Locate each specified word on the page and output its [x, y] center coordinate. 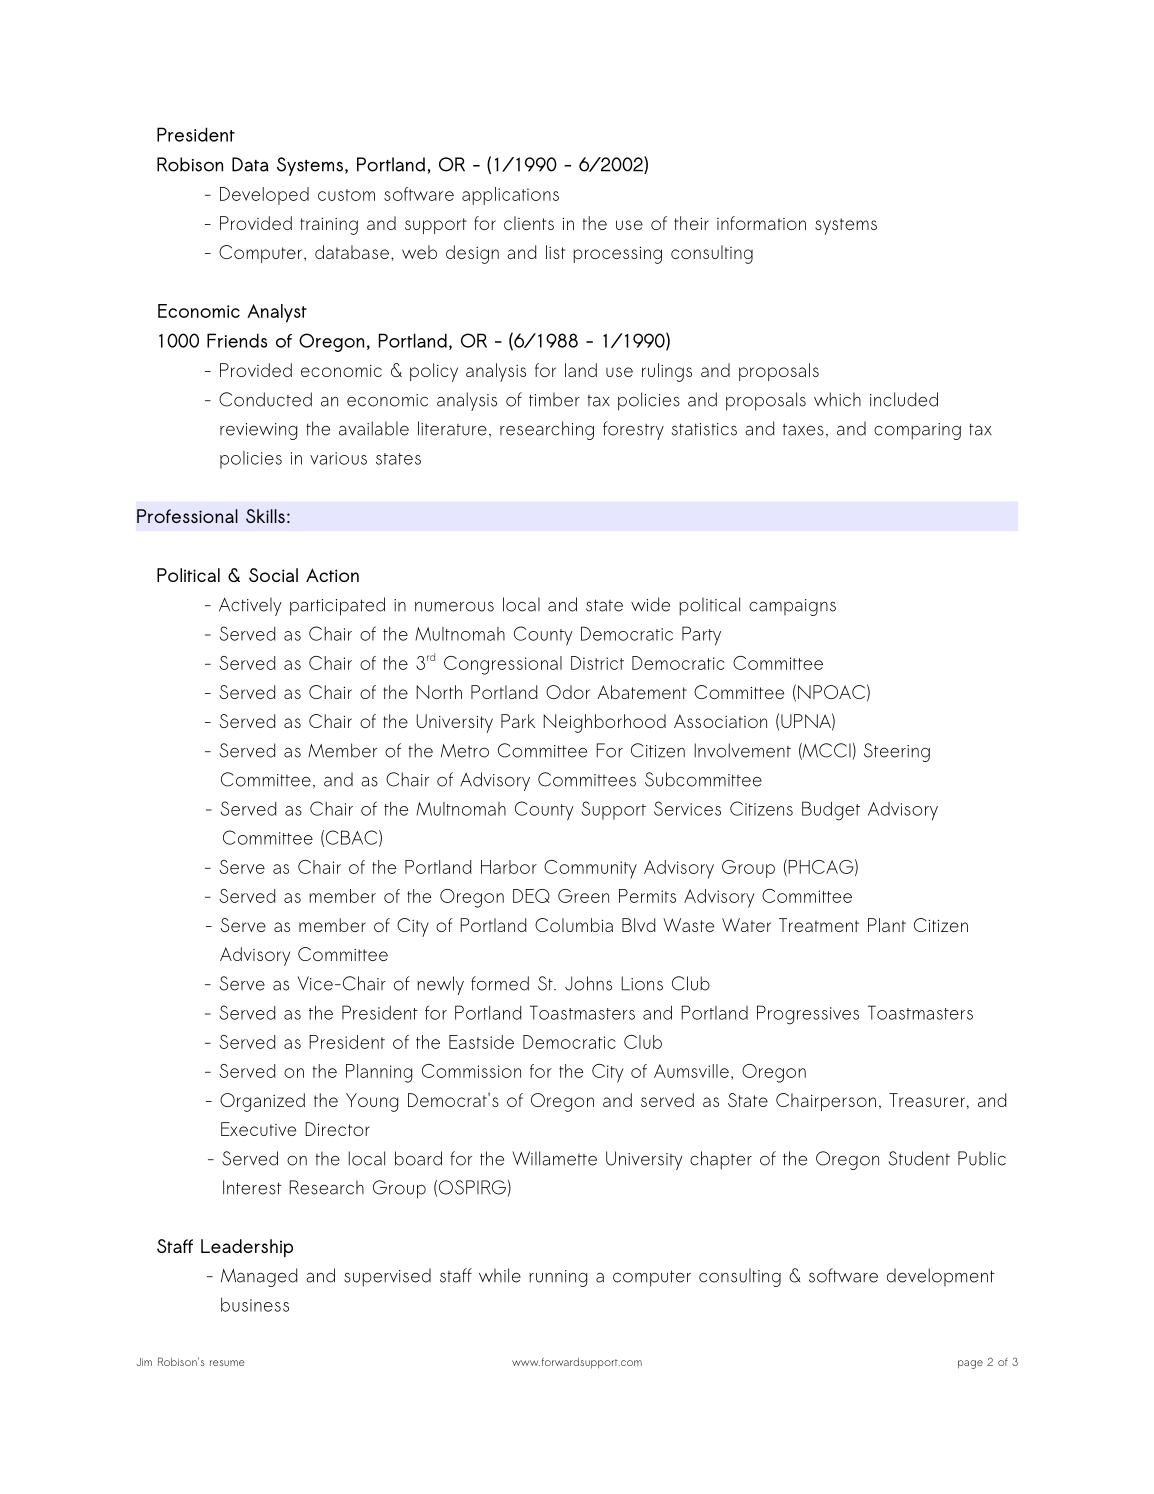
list [555, 252]
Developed [264, 196]
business [255, 1305]
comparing [917, 431]
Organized [262, 1102]
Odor [568, 692]
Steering [897, 752]
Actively [250, 606]
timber [554, 399]
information [761, 223]
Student [919, 1158]
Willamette [554, 1158]
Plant [887, 925]
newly [440, 985]
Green [583, 896]
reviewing [259, 431]
